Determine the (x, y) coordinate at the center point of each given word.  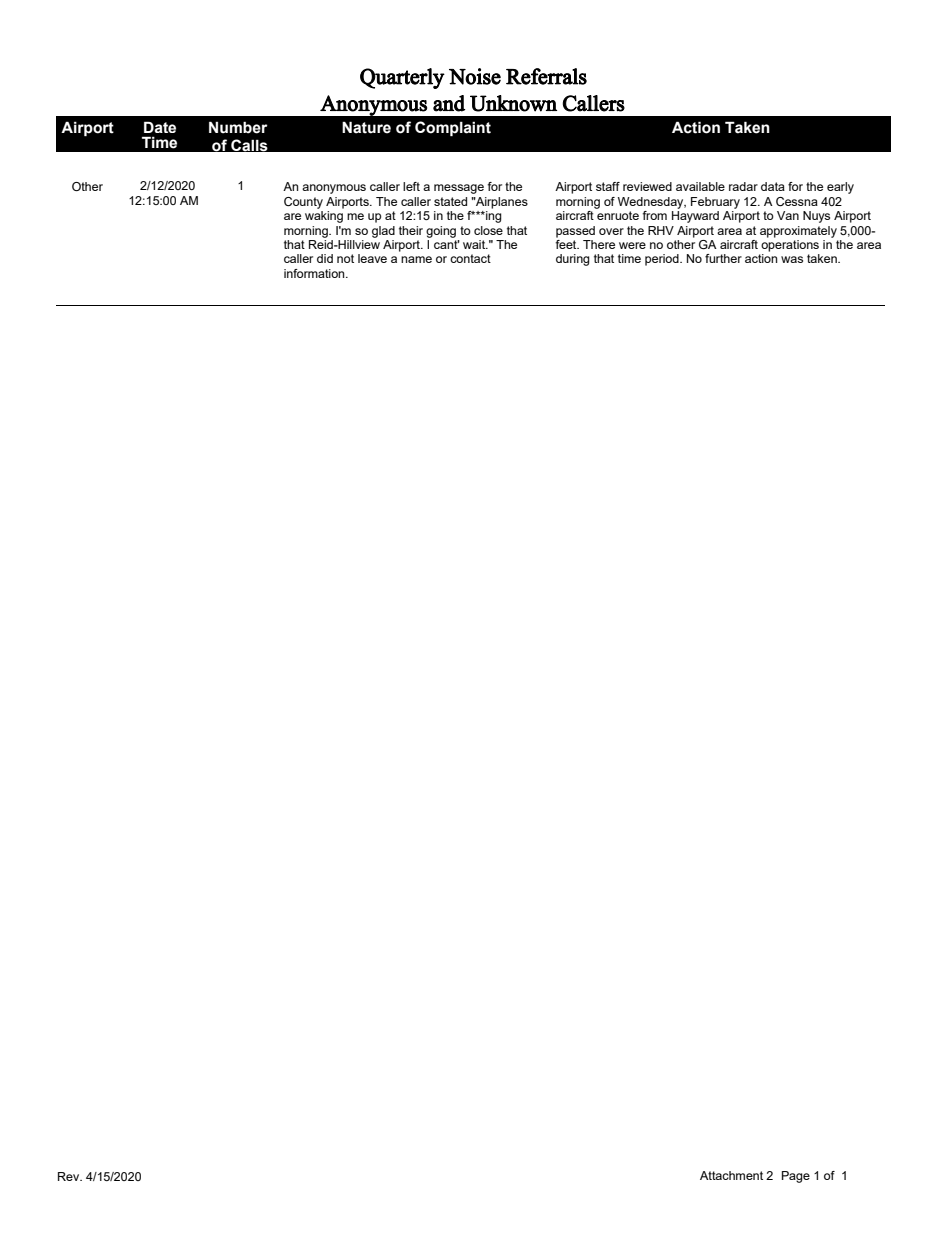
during (573, 260)
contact (470, 258)
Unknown (513, 103)
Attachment (731, 1175)
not (345, 258)
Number (238, 127)
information (315, 273)
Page (796, 1177)
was (792, 259)
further (723, 258)
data (773, 186)
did (325, 258)
